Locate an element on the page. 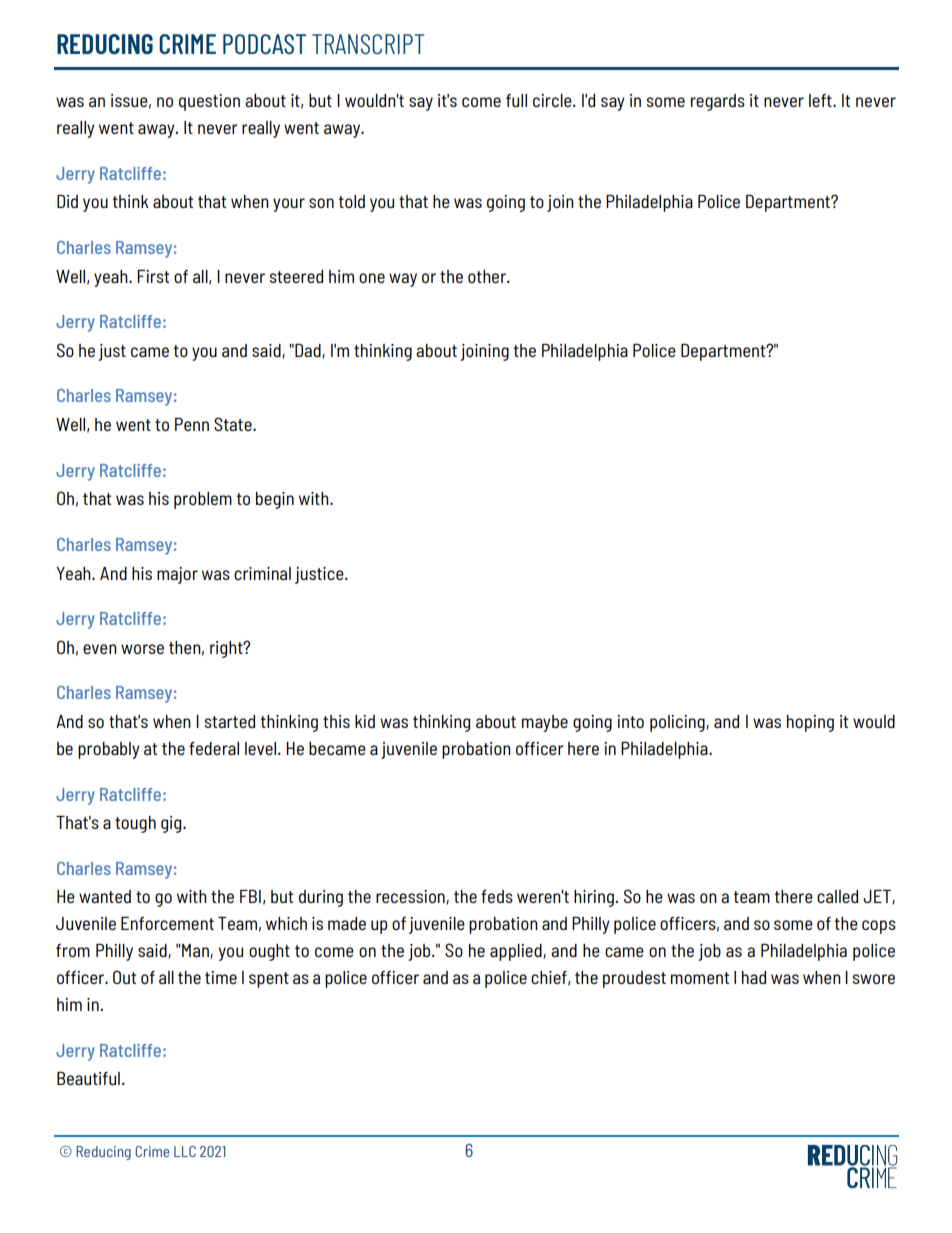  maybe is located at coordinates (545, 723).
